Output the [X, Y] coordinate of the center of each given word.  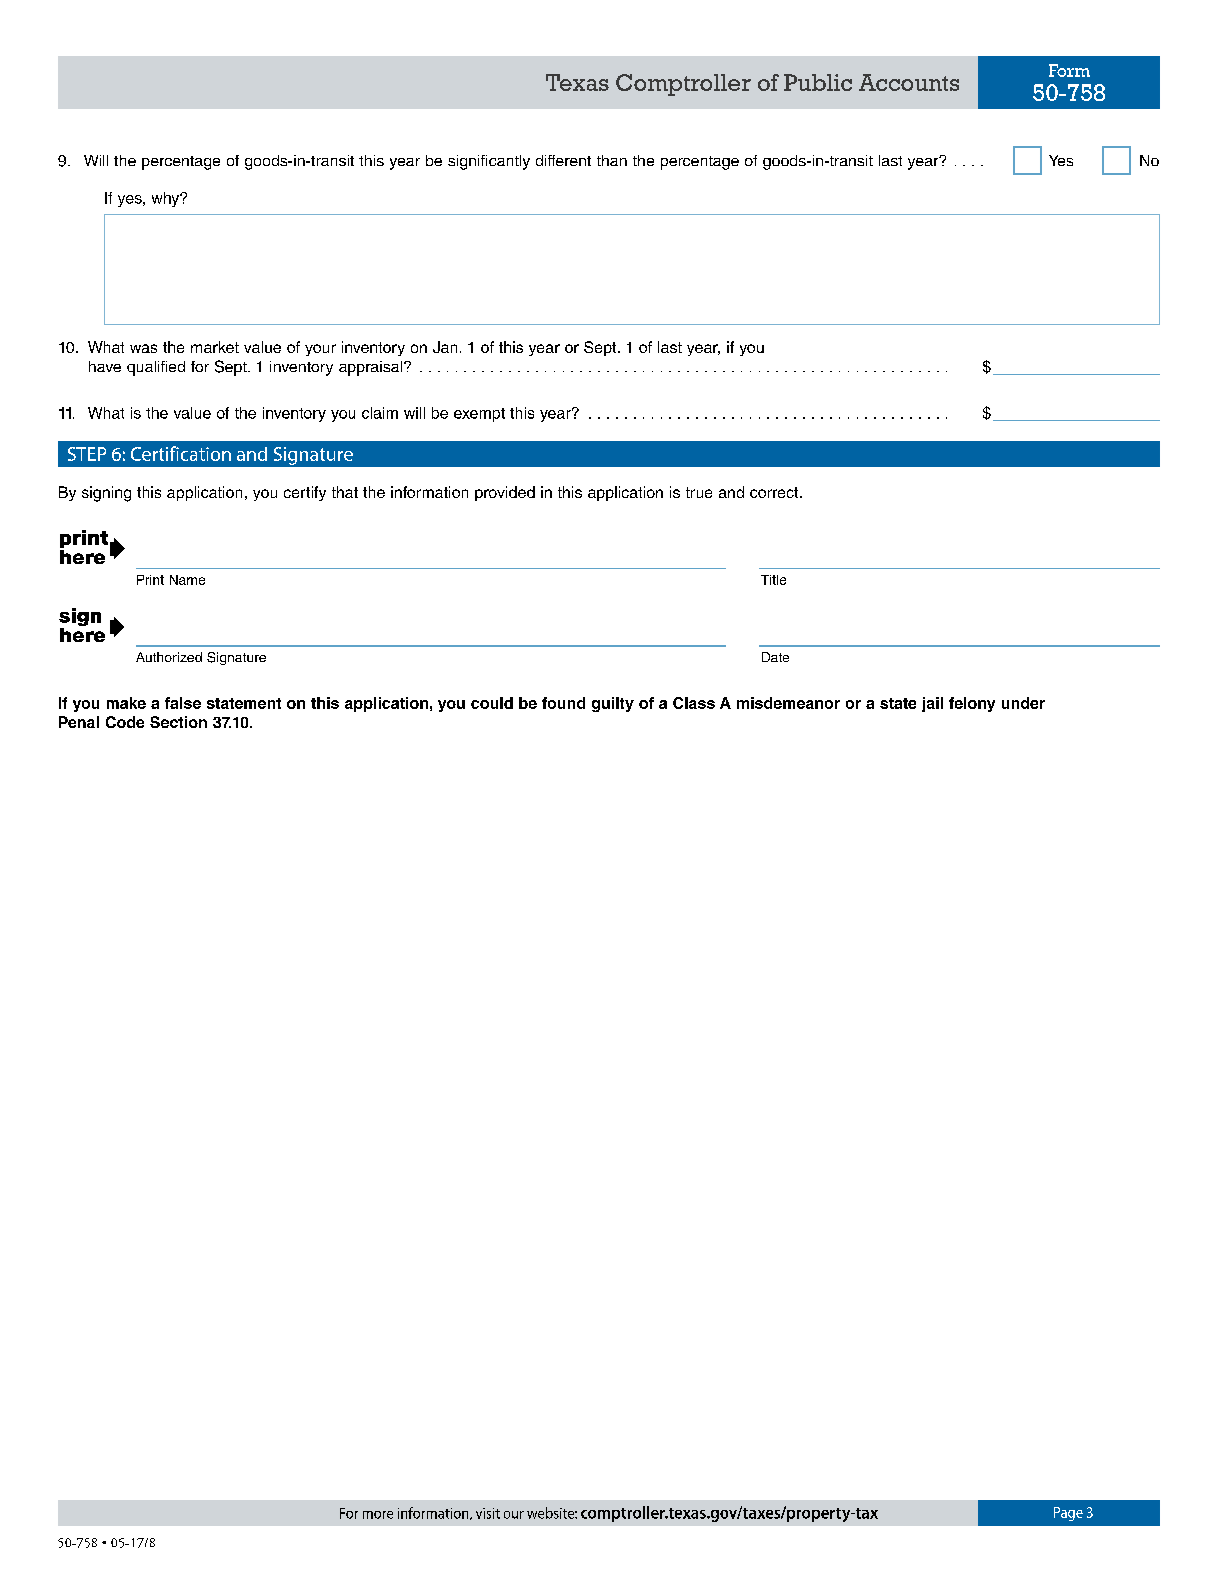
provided [505, 493]
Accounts [909, 82]
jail [932, 704]
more [378, 1515]
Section [178, 722]
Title [773, 580]
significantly [489, 162]
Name [187, 580]
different [563, 160]
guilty [613, 704]
